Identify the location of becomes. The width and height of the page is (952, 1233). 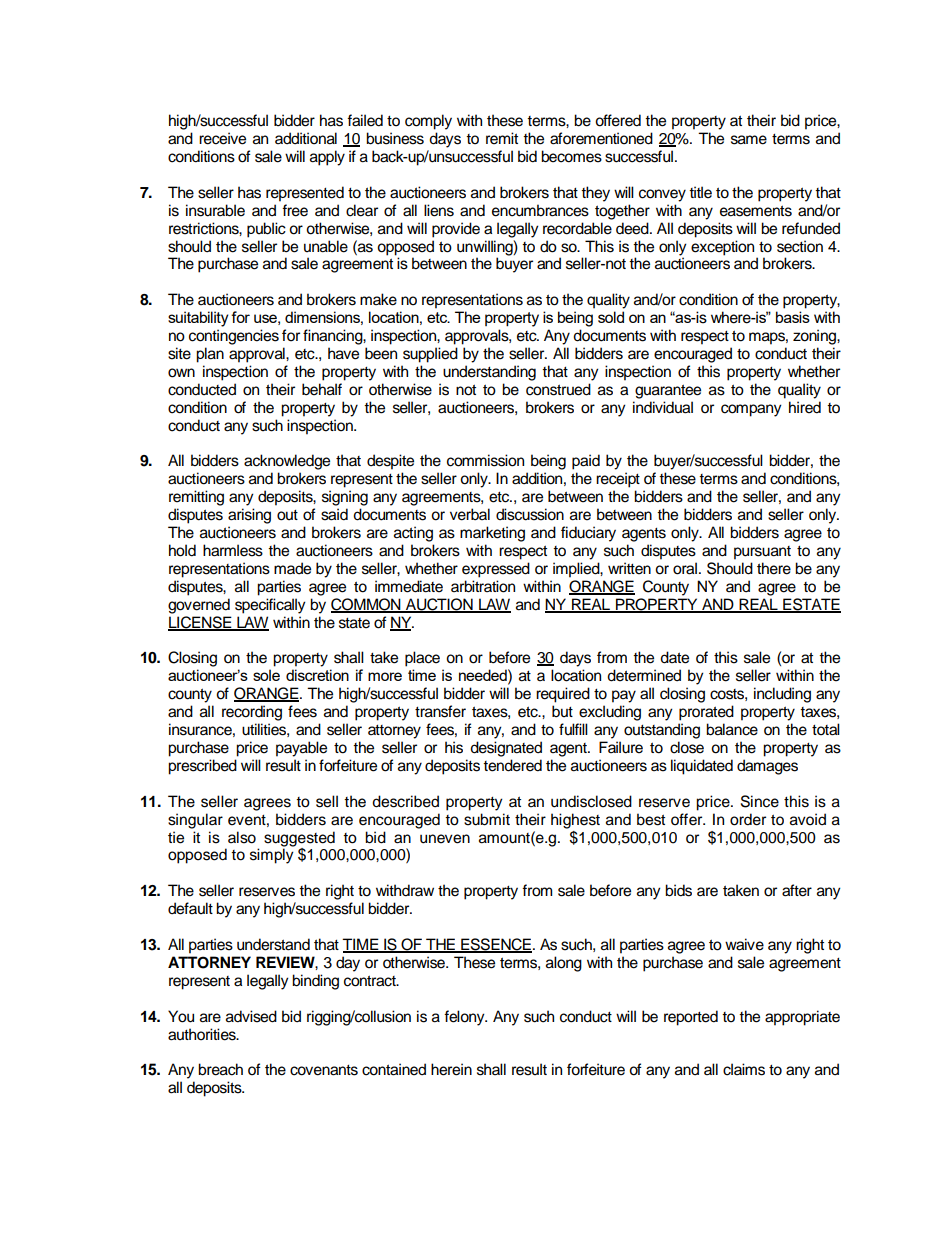
(571, 156).
